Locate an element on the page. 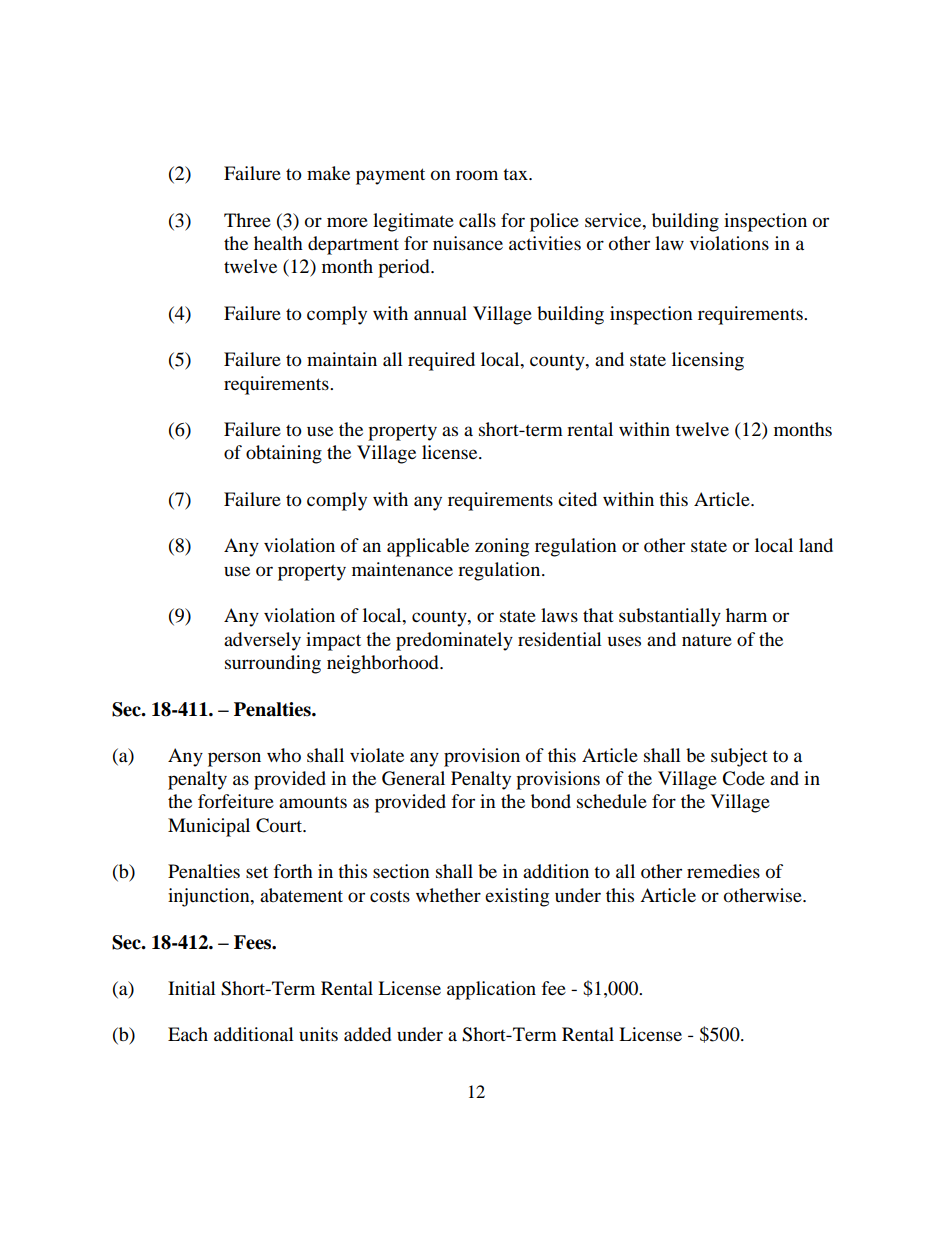  service is located at coordinates (614, 220).
